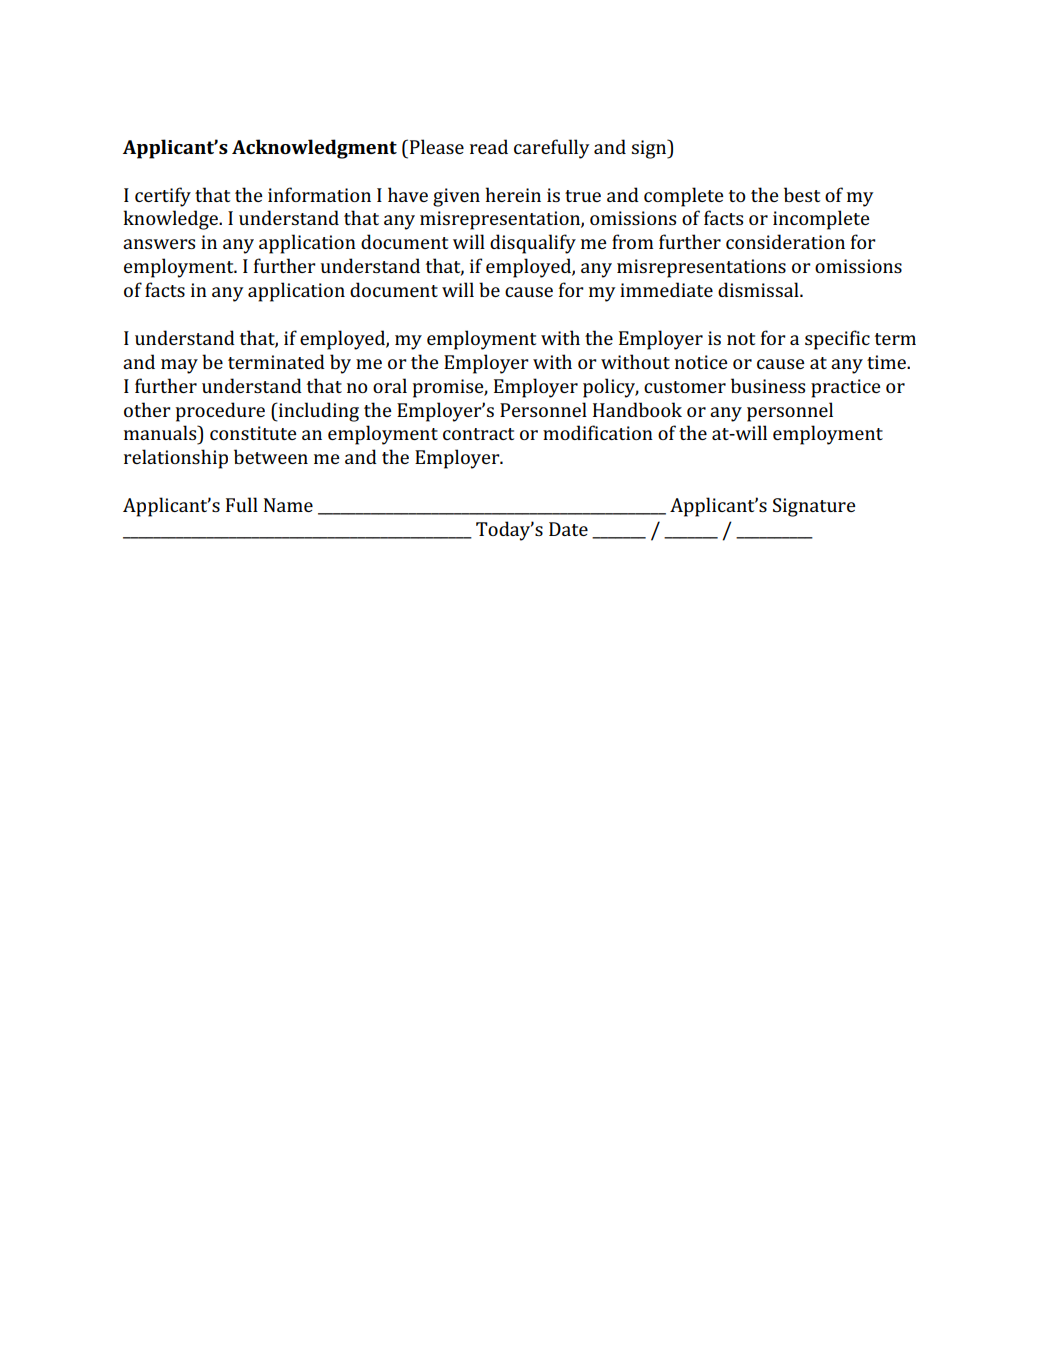 Image resolution: width=1041 pixels, height=1347 pixels. Describe the element at coordinates (802, 194) in the screenshot. I see `best` at that location.
